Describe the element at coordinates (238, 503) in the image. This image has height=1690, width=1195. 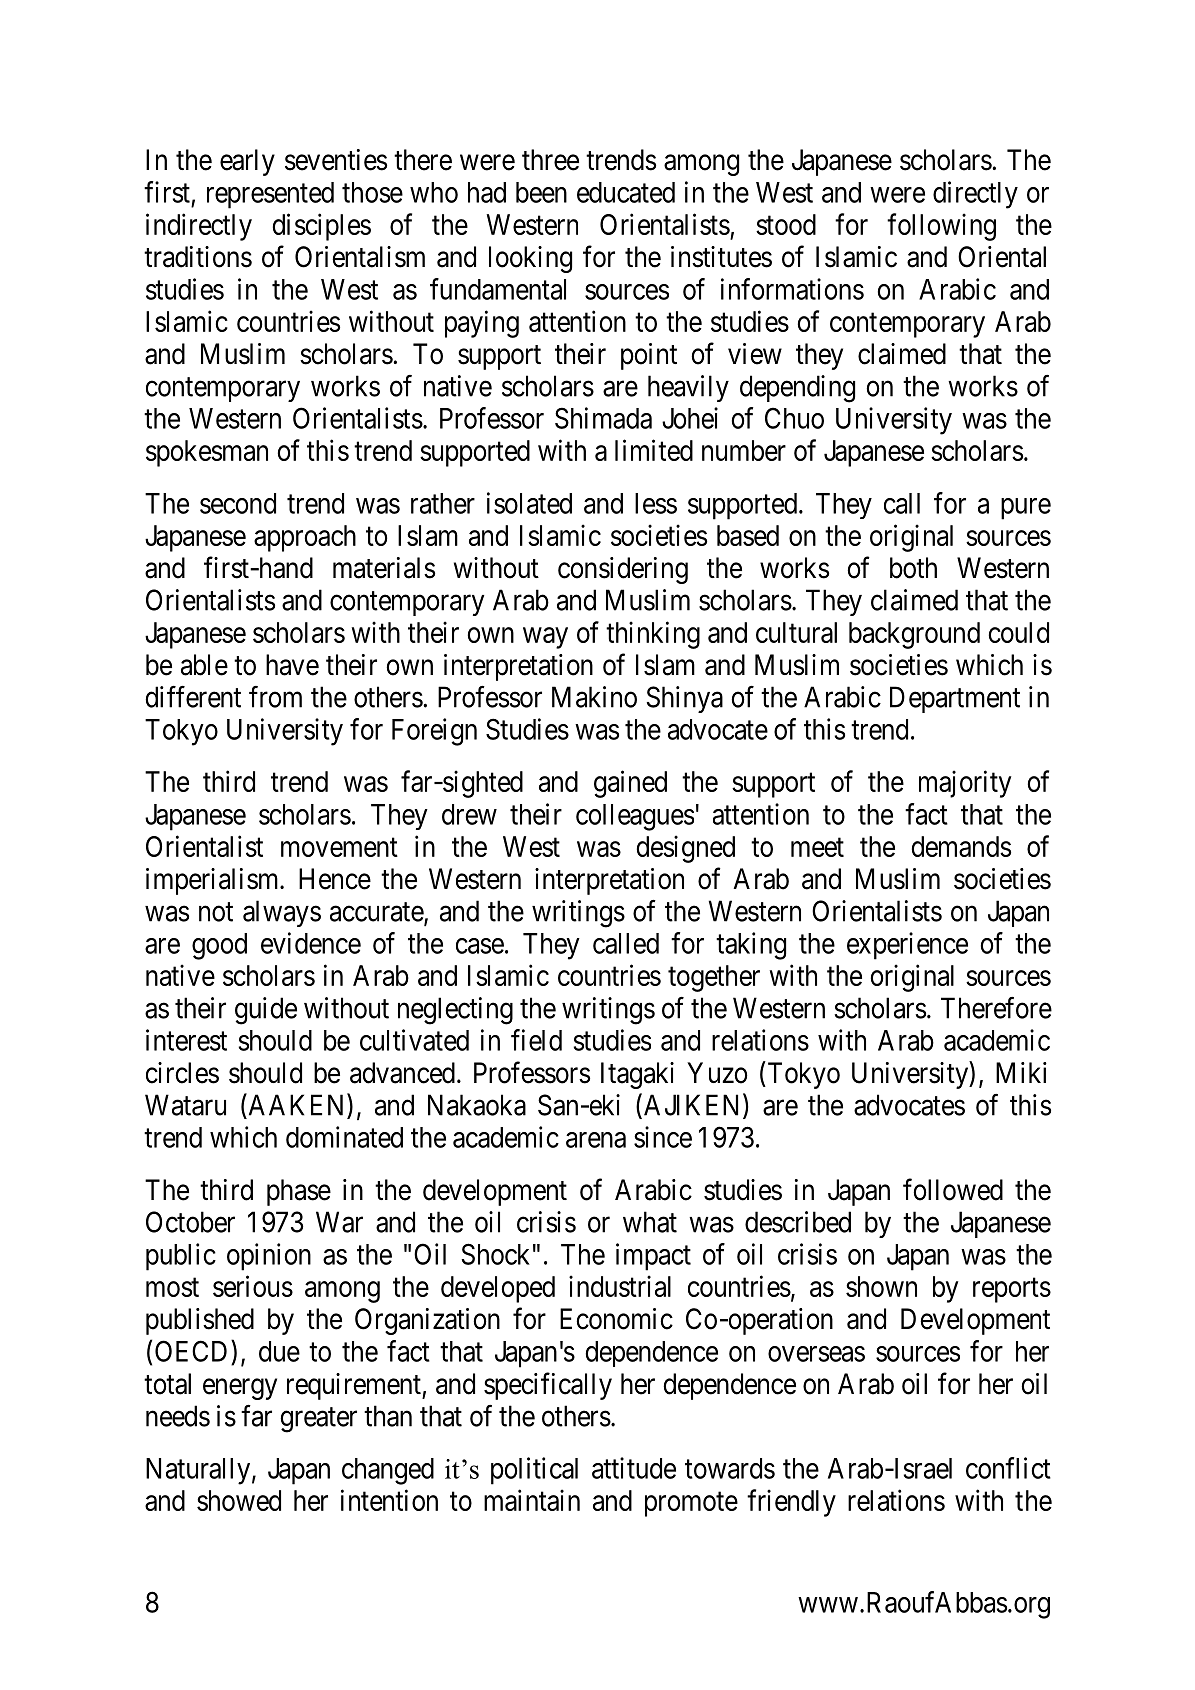
I see `second` at that location.
